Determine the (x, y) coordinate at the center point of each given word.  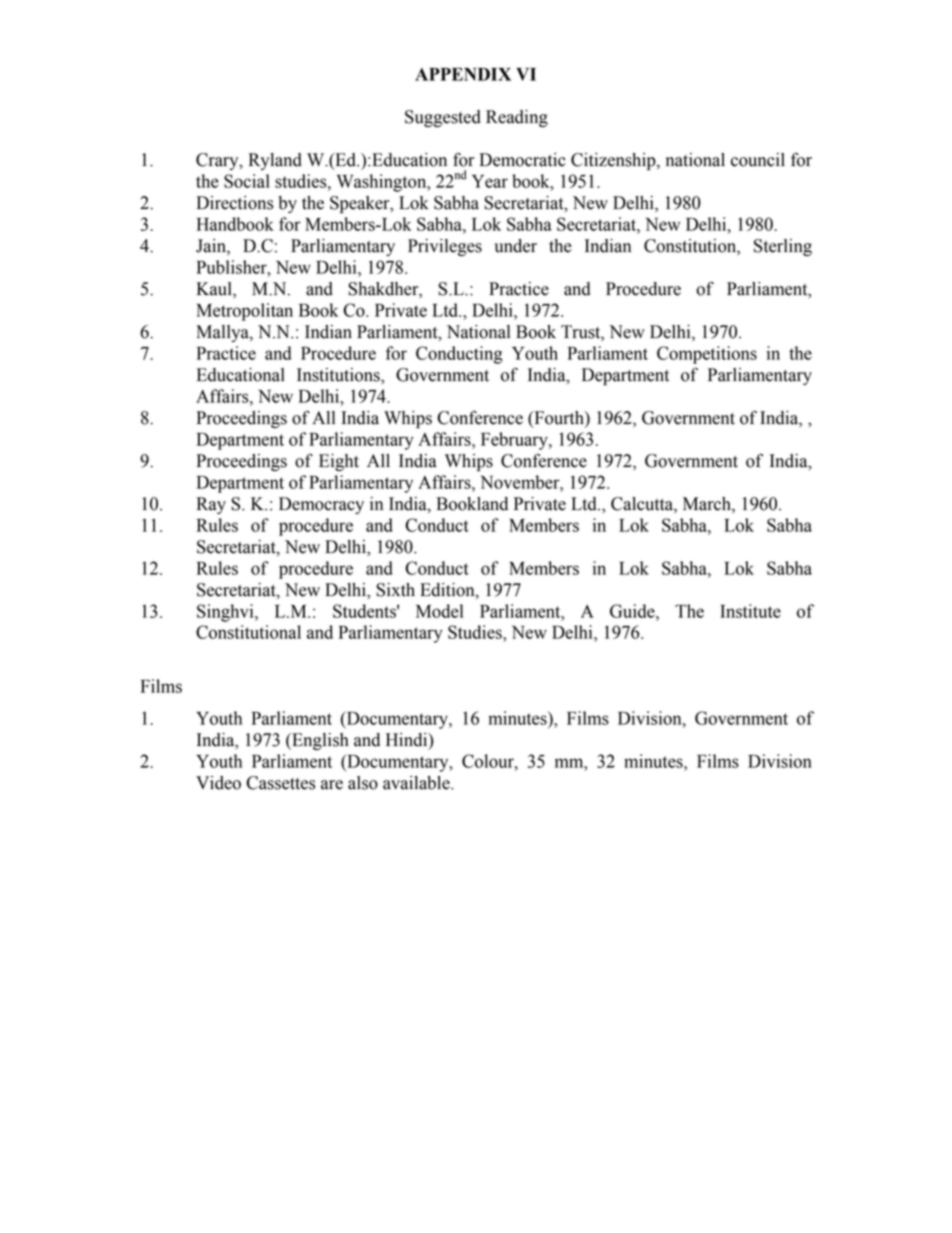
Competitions (707, 355)
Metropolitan (245, 312)
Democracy (321, 505)
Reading (517, 118)
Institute (750, 611)
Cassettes (280, 783)
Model (439, 611)
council (758, 160)
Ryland (275, 161)
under (516, 246)
